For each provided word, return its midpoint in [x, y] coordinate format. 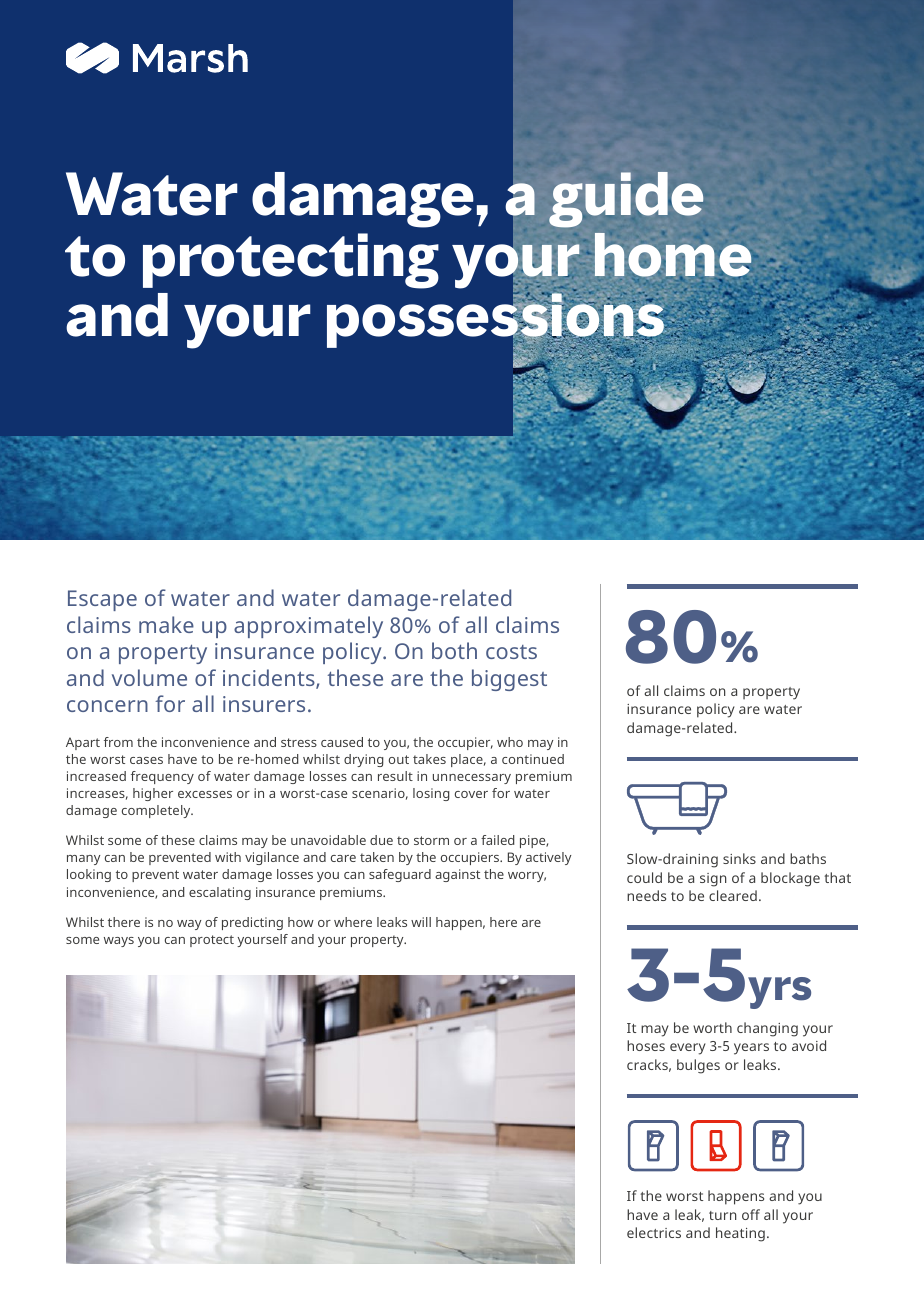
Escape [102, 600]
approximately [308, 627]
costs [511, 652]
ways [119, 942]
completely [157, 811]
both [454, 650]
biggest [509, 680]
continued [533, 759]
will [421, 922]
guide [626, 200]
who [510, 742]
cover [471, 794]
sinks [739, 858]
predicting [252, 923]
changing [767, 1029]
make [166, 624]
